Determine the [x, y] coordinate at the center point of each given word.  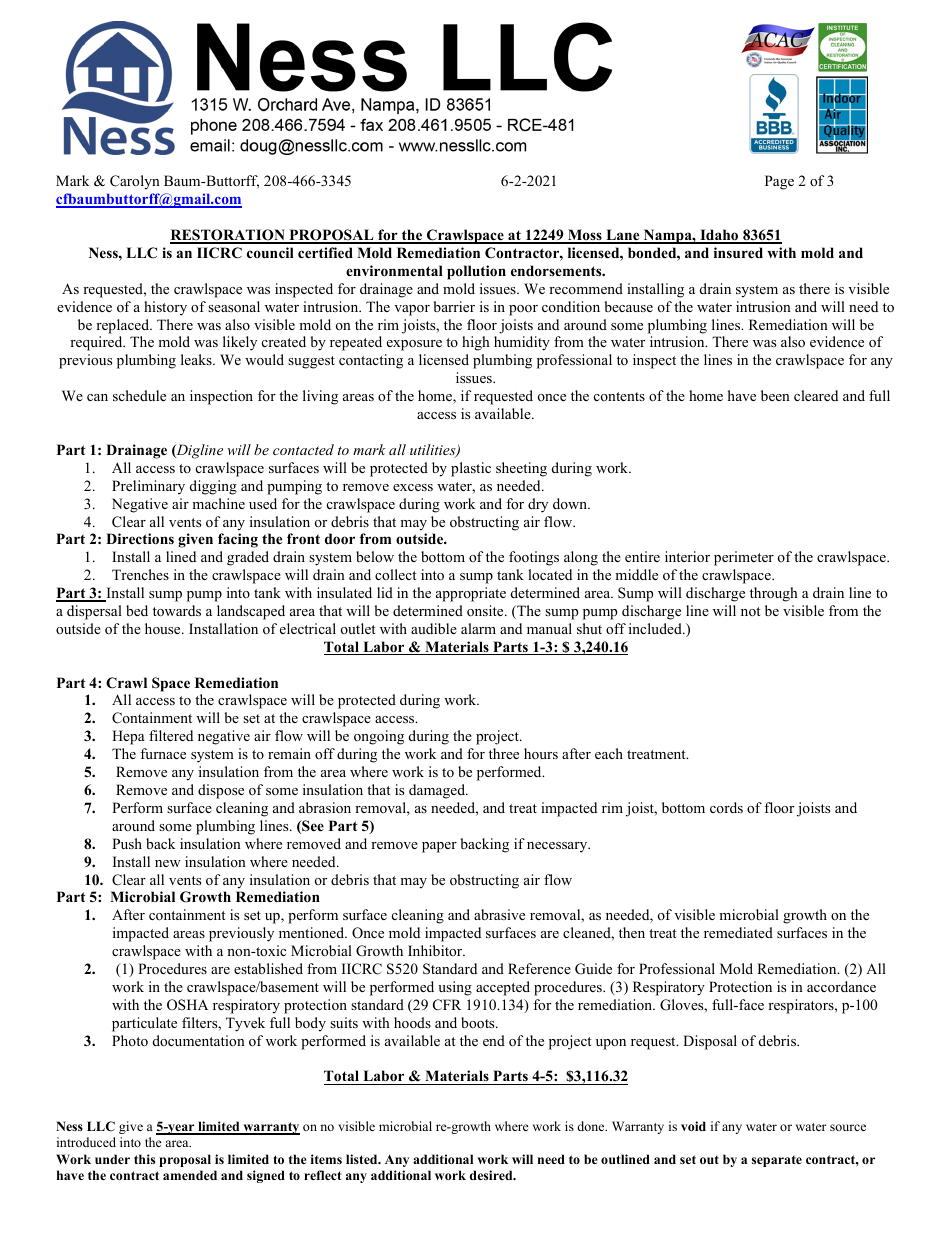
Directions [140, 539]
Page [779, 182]
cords [726, 807]
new [168, 863]
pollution [476, 272]
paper [439, 847]
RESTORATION [228, 236]
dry [538, 505]
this [144, 1159]
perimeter [744, 558]
